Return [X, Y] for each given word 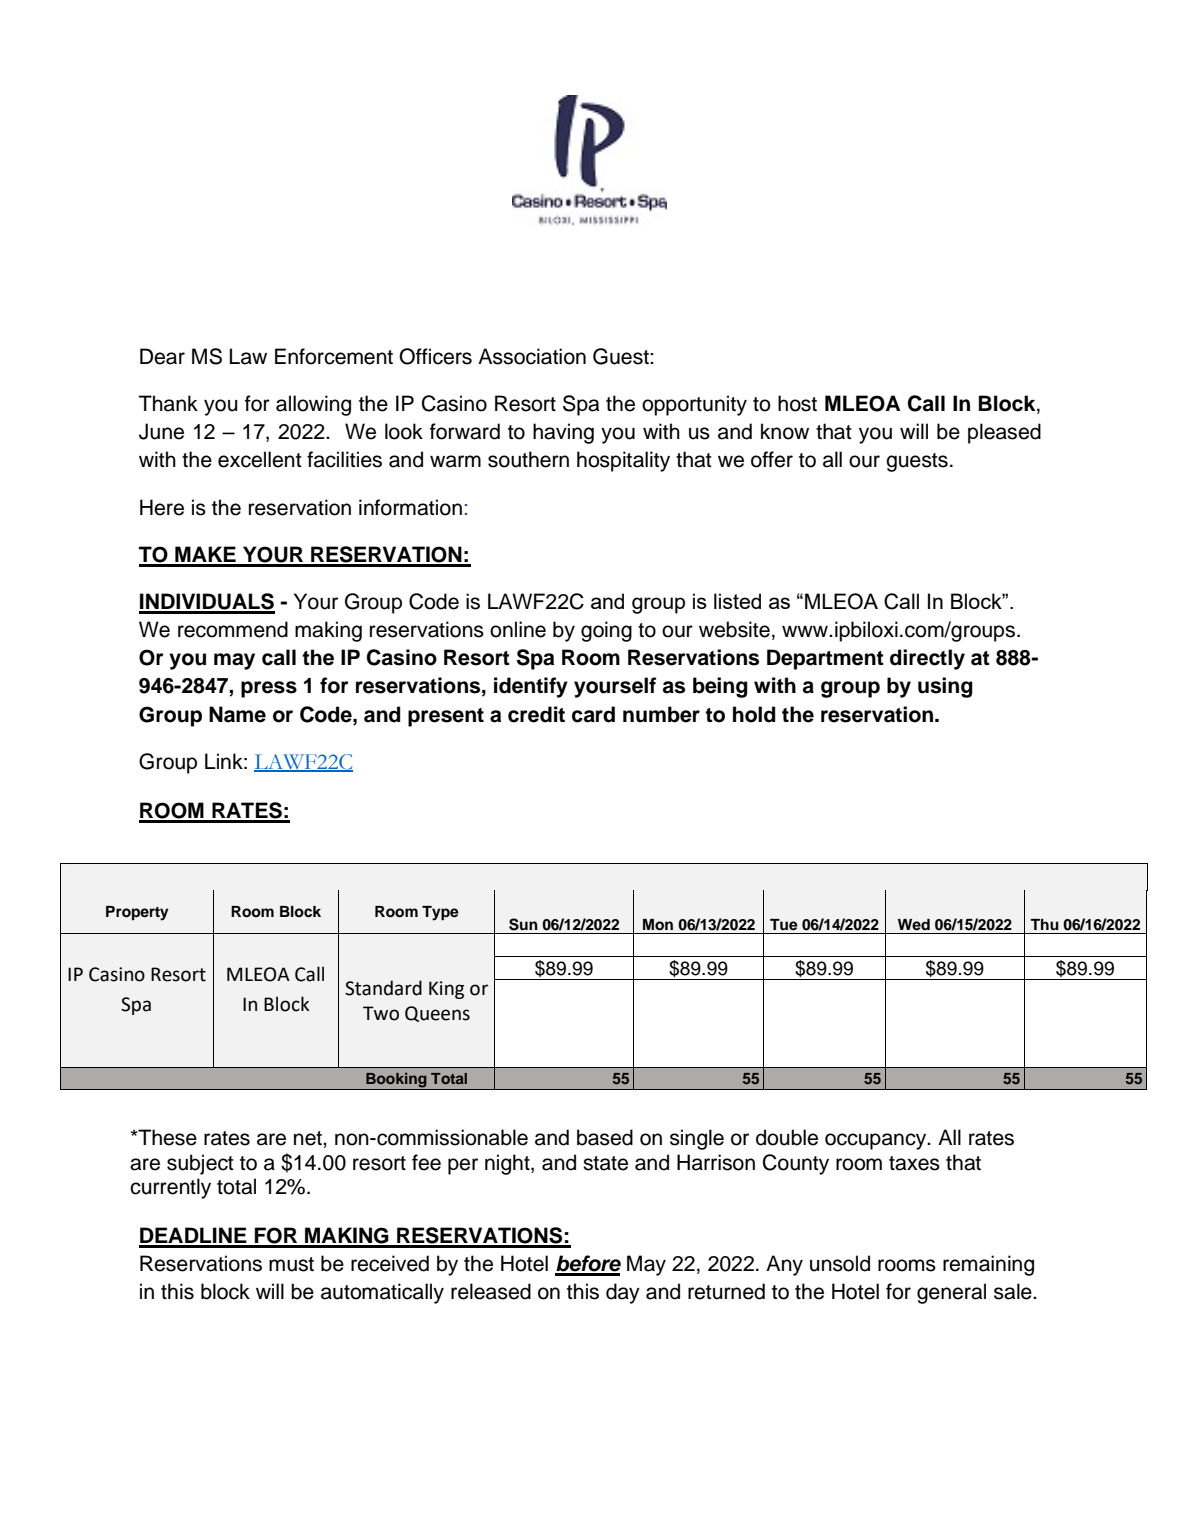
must [291, 1264]
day [623, 1293]
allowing [313, 405]
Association [532, 356]
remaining [988, 1265]
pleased [1004, 433]
